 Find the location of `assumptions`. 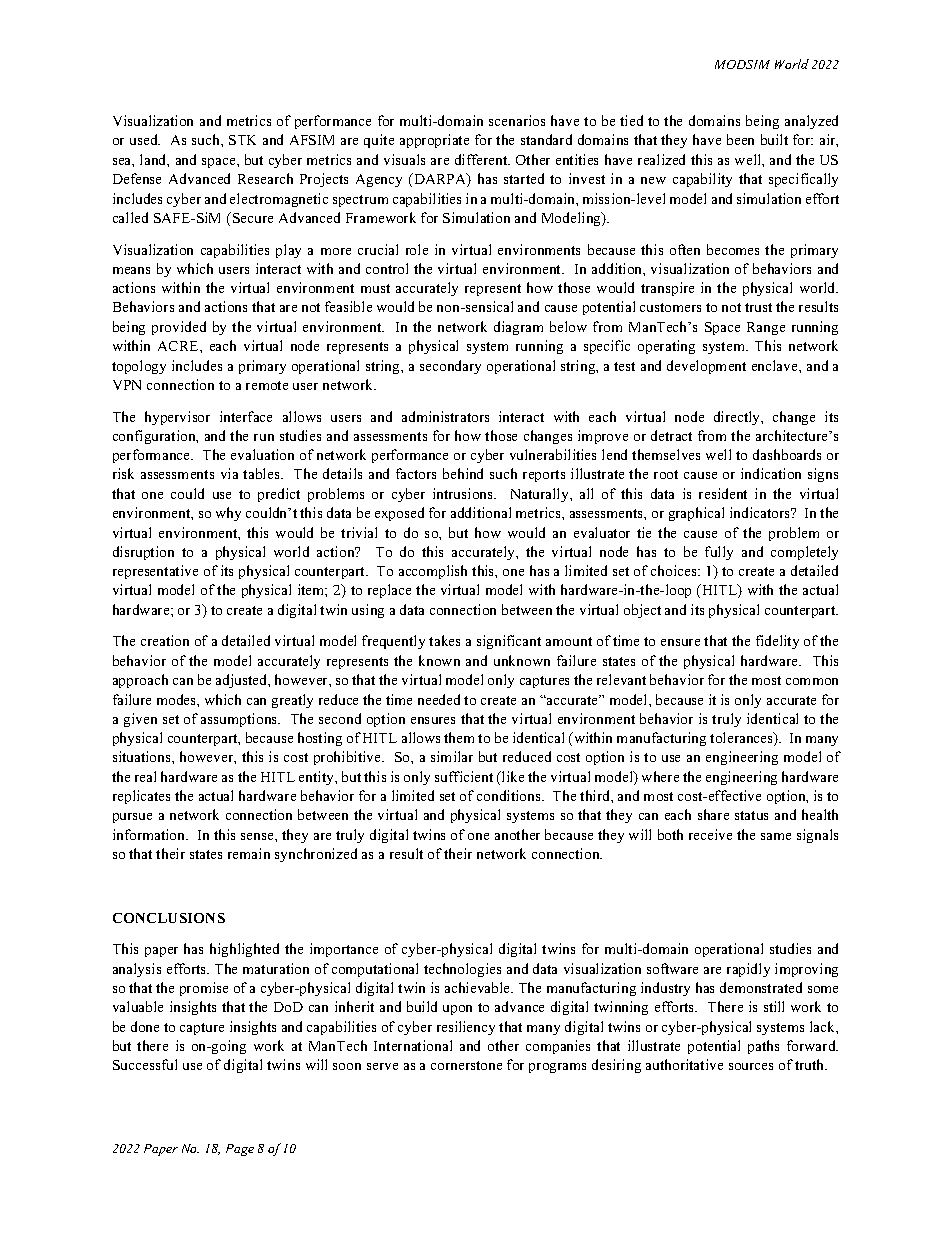

assumptions is located at coordinates (240, 720).
